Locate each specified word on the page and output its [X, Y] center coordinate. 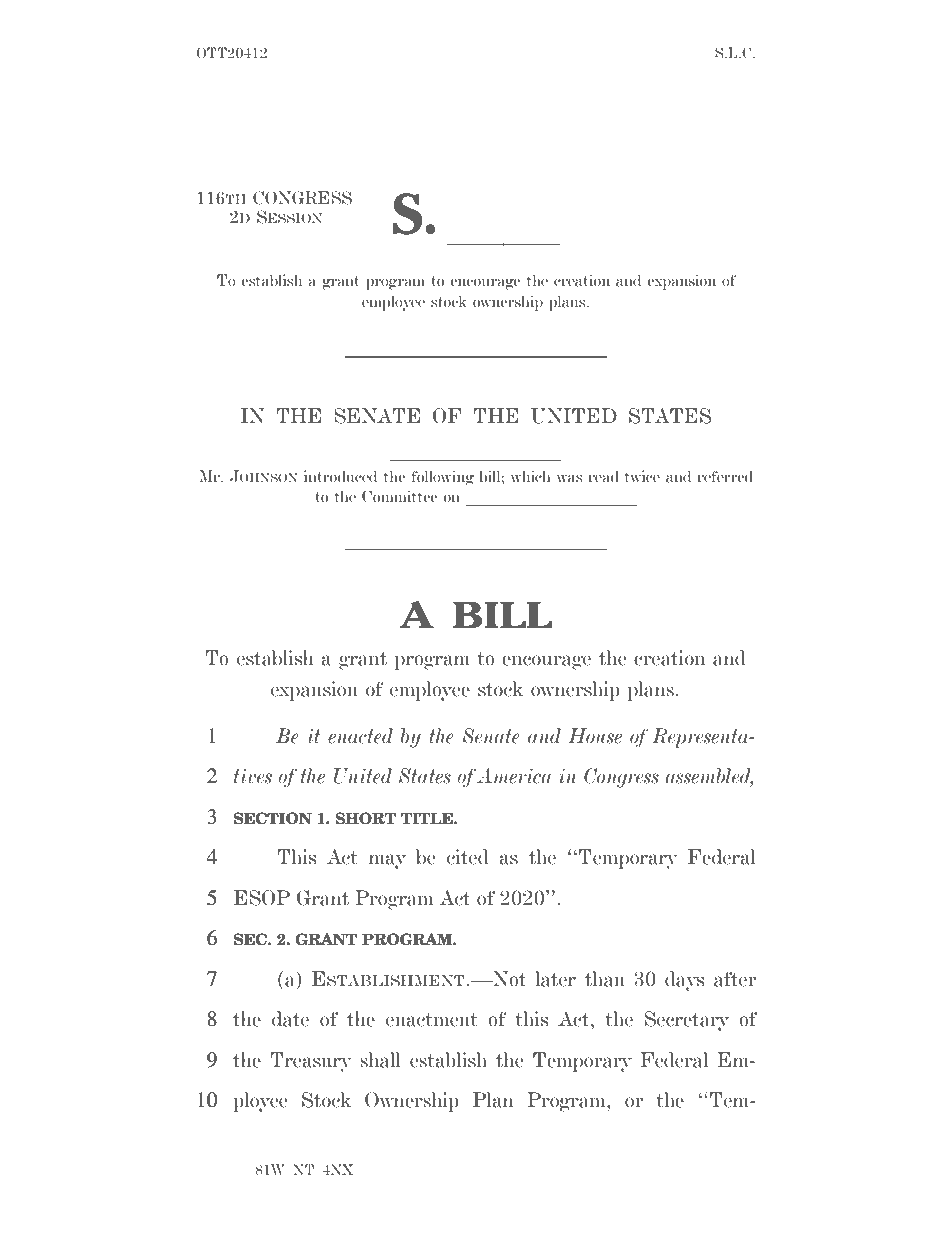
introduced [340, 476]
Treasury [311, 1062]
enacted [360, 736]
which [530, 476]
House [595, 736]
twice [642, 476]
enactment [432, 1020]
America [514, 776]
